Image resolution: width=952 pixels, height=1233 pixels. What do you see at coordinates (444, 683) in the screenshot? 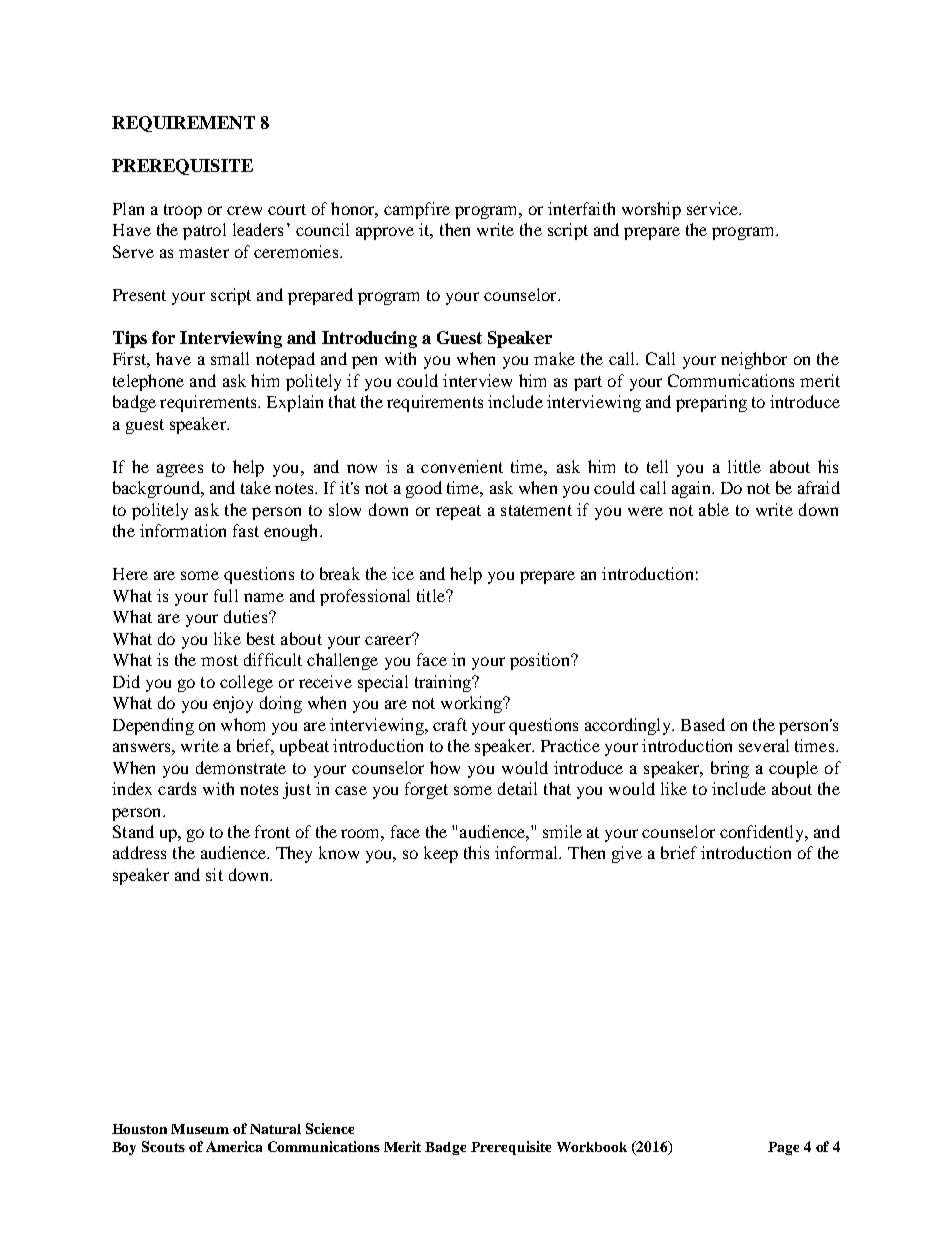
I see `training` at bounding box center [444, 683].
